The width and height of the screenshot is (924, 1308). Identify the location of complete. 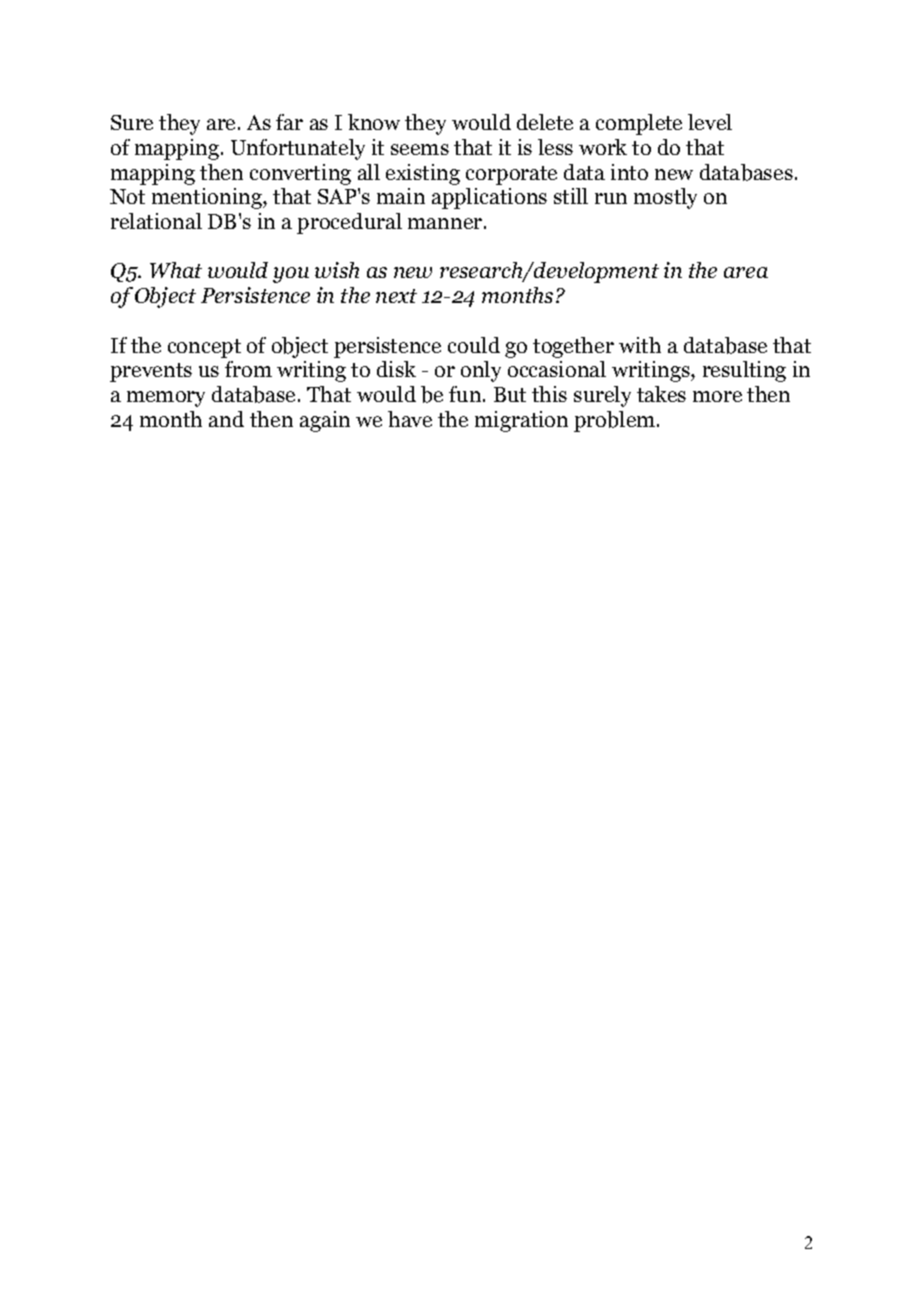
(639, 124).
